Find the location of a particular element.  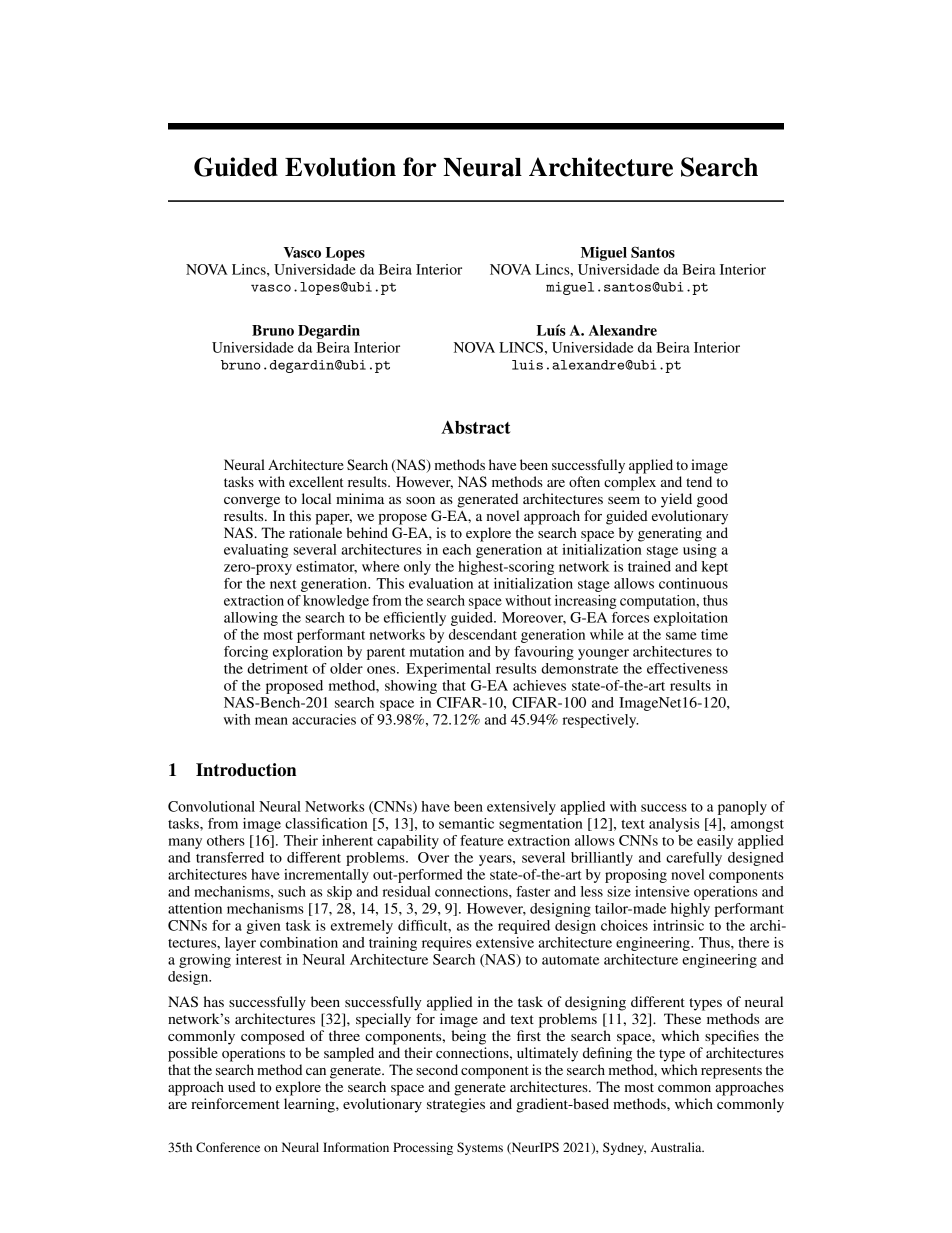

Conference is located at coordinates (228, 1147).
